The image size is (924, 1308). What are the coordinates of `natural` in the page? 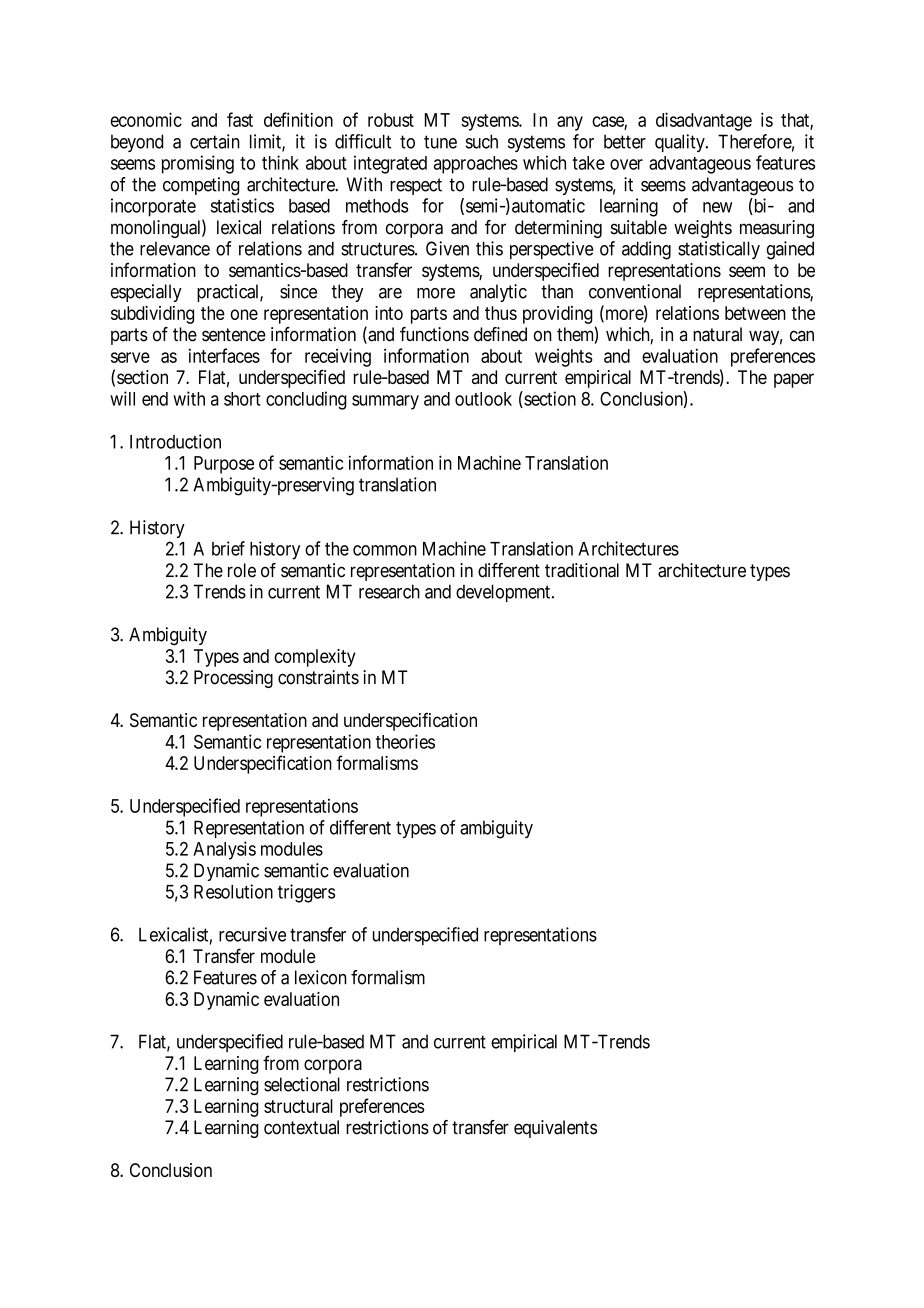 It's located at (717, 334).
